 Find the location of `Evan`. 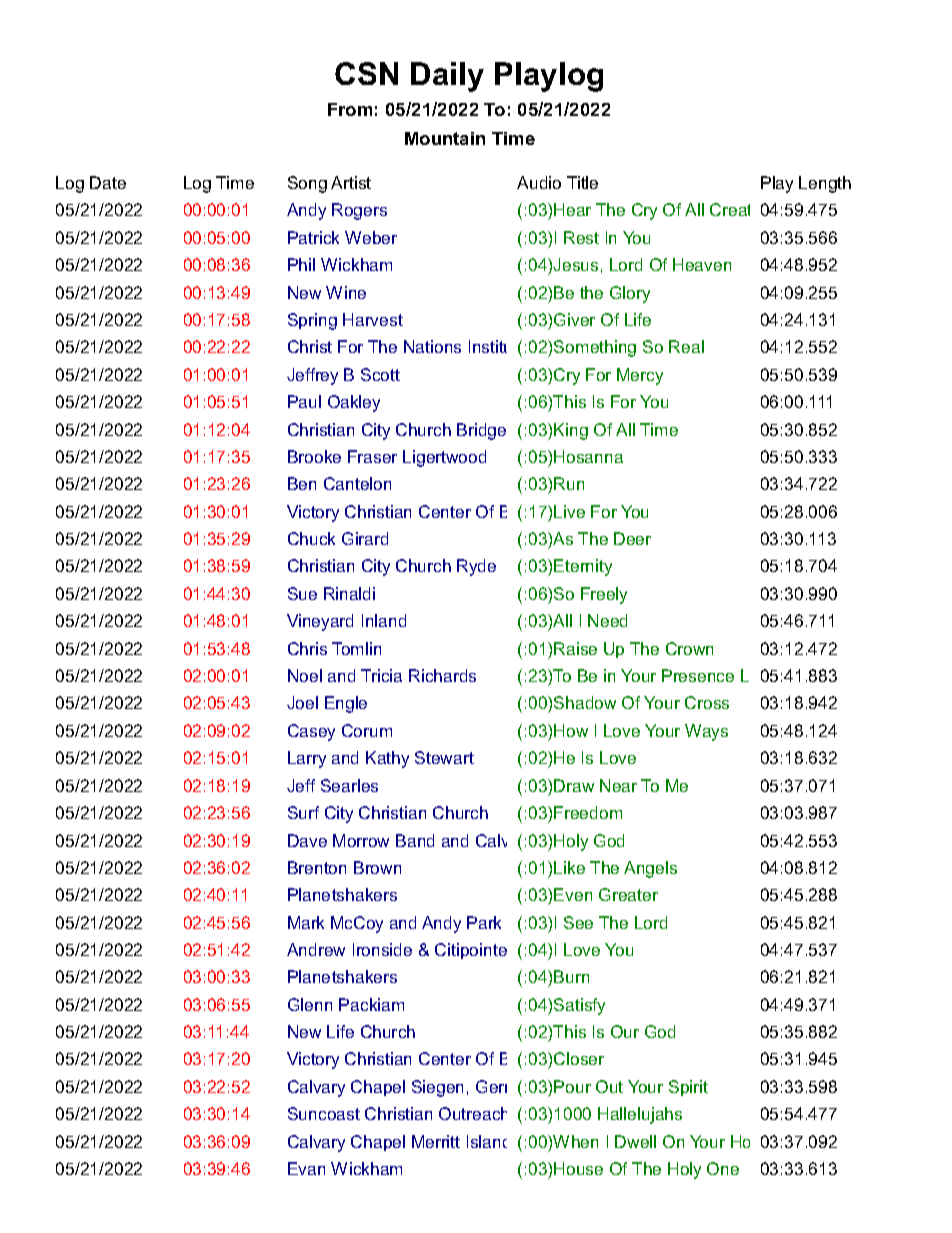

Evan is located at coordinates (306, 1168).
